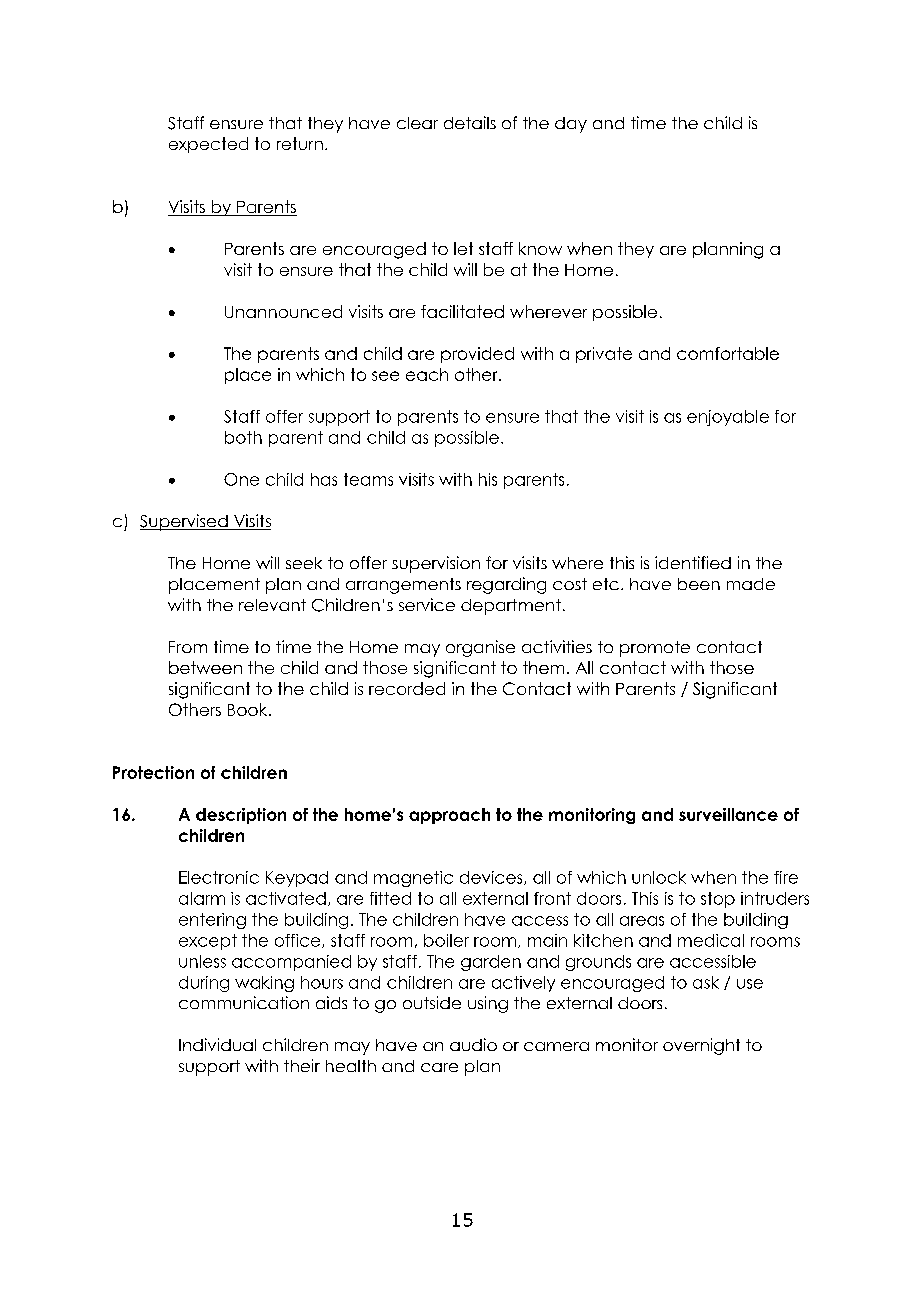 The width and height of the image is (924, 1308). I want to click on audio, so click(473, 1044).
